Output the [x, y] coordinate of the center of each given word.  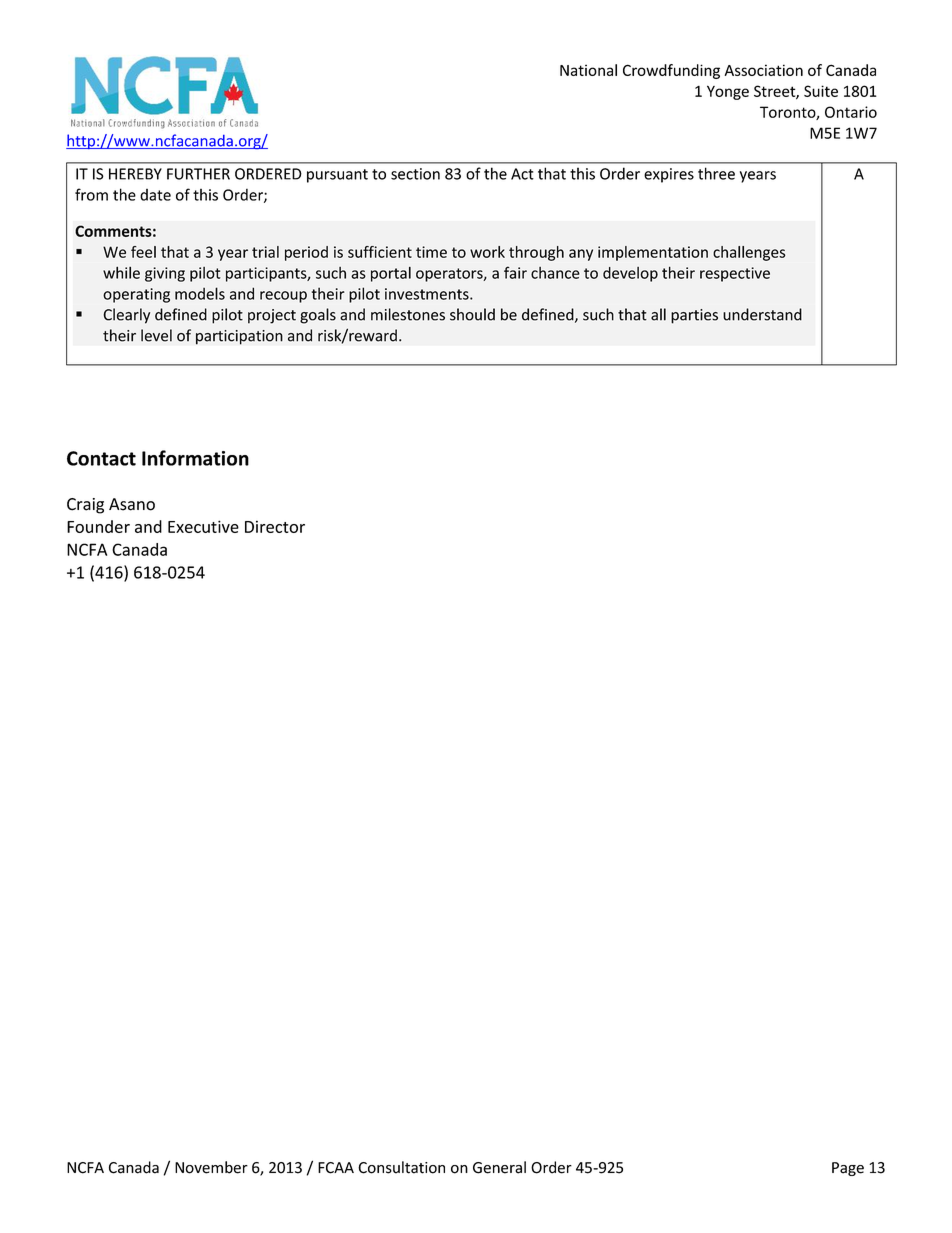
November [211, 1167]
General [499, 1167]
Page [848, 1169]
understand [762, 314]
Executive [203, 526]
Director [275, 526]
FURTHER [198, 174]
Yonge [728, 92]
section [415, 174]
